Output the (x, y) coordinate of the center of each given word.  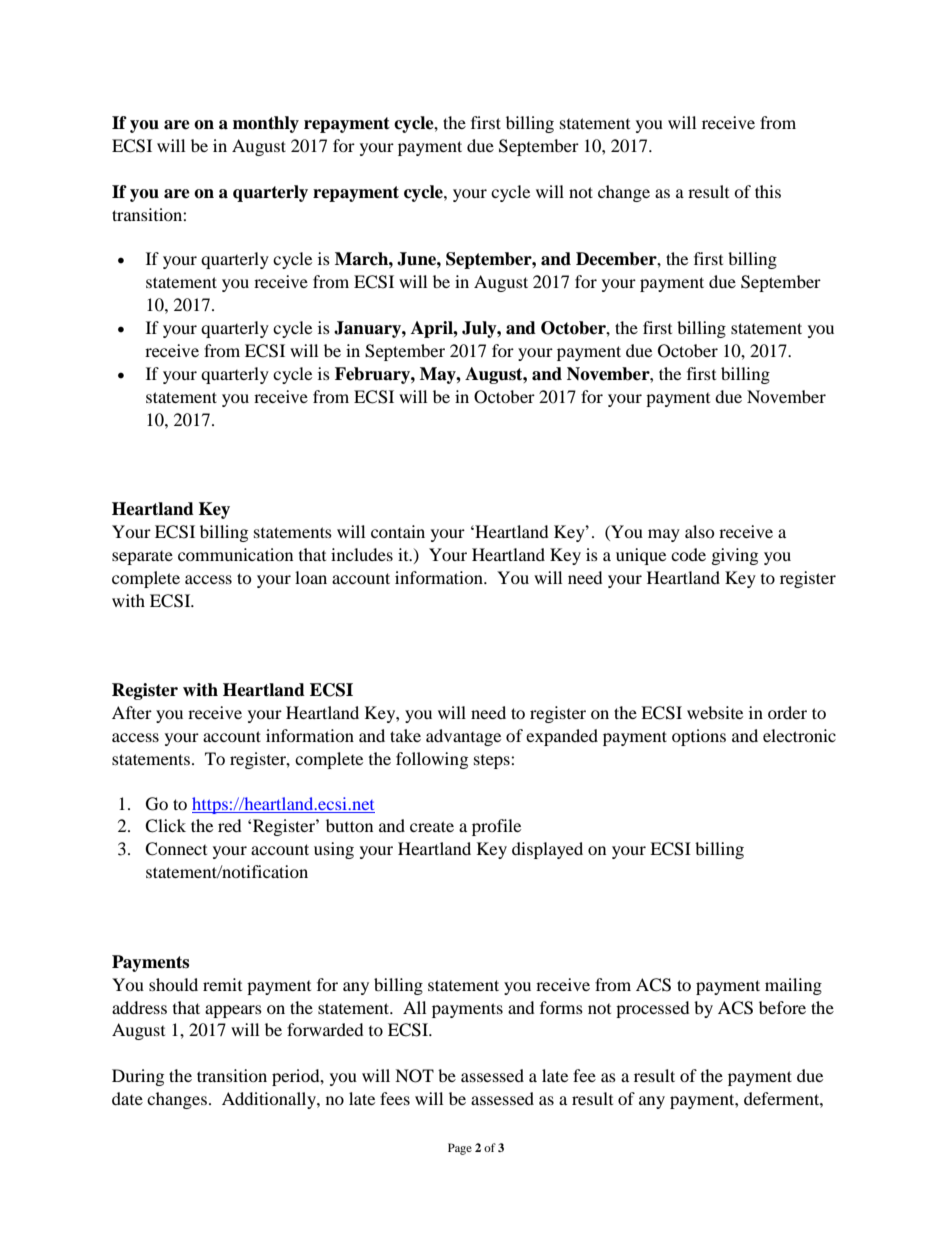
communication (235, 554)
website (715, 712)
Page (460, 1149)
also (700, 531)
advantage (463, 737)
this (768, 191)
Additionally (270, 1100)
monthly (266, 124)
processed (653, 1009)
